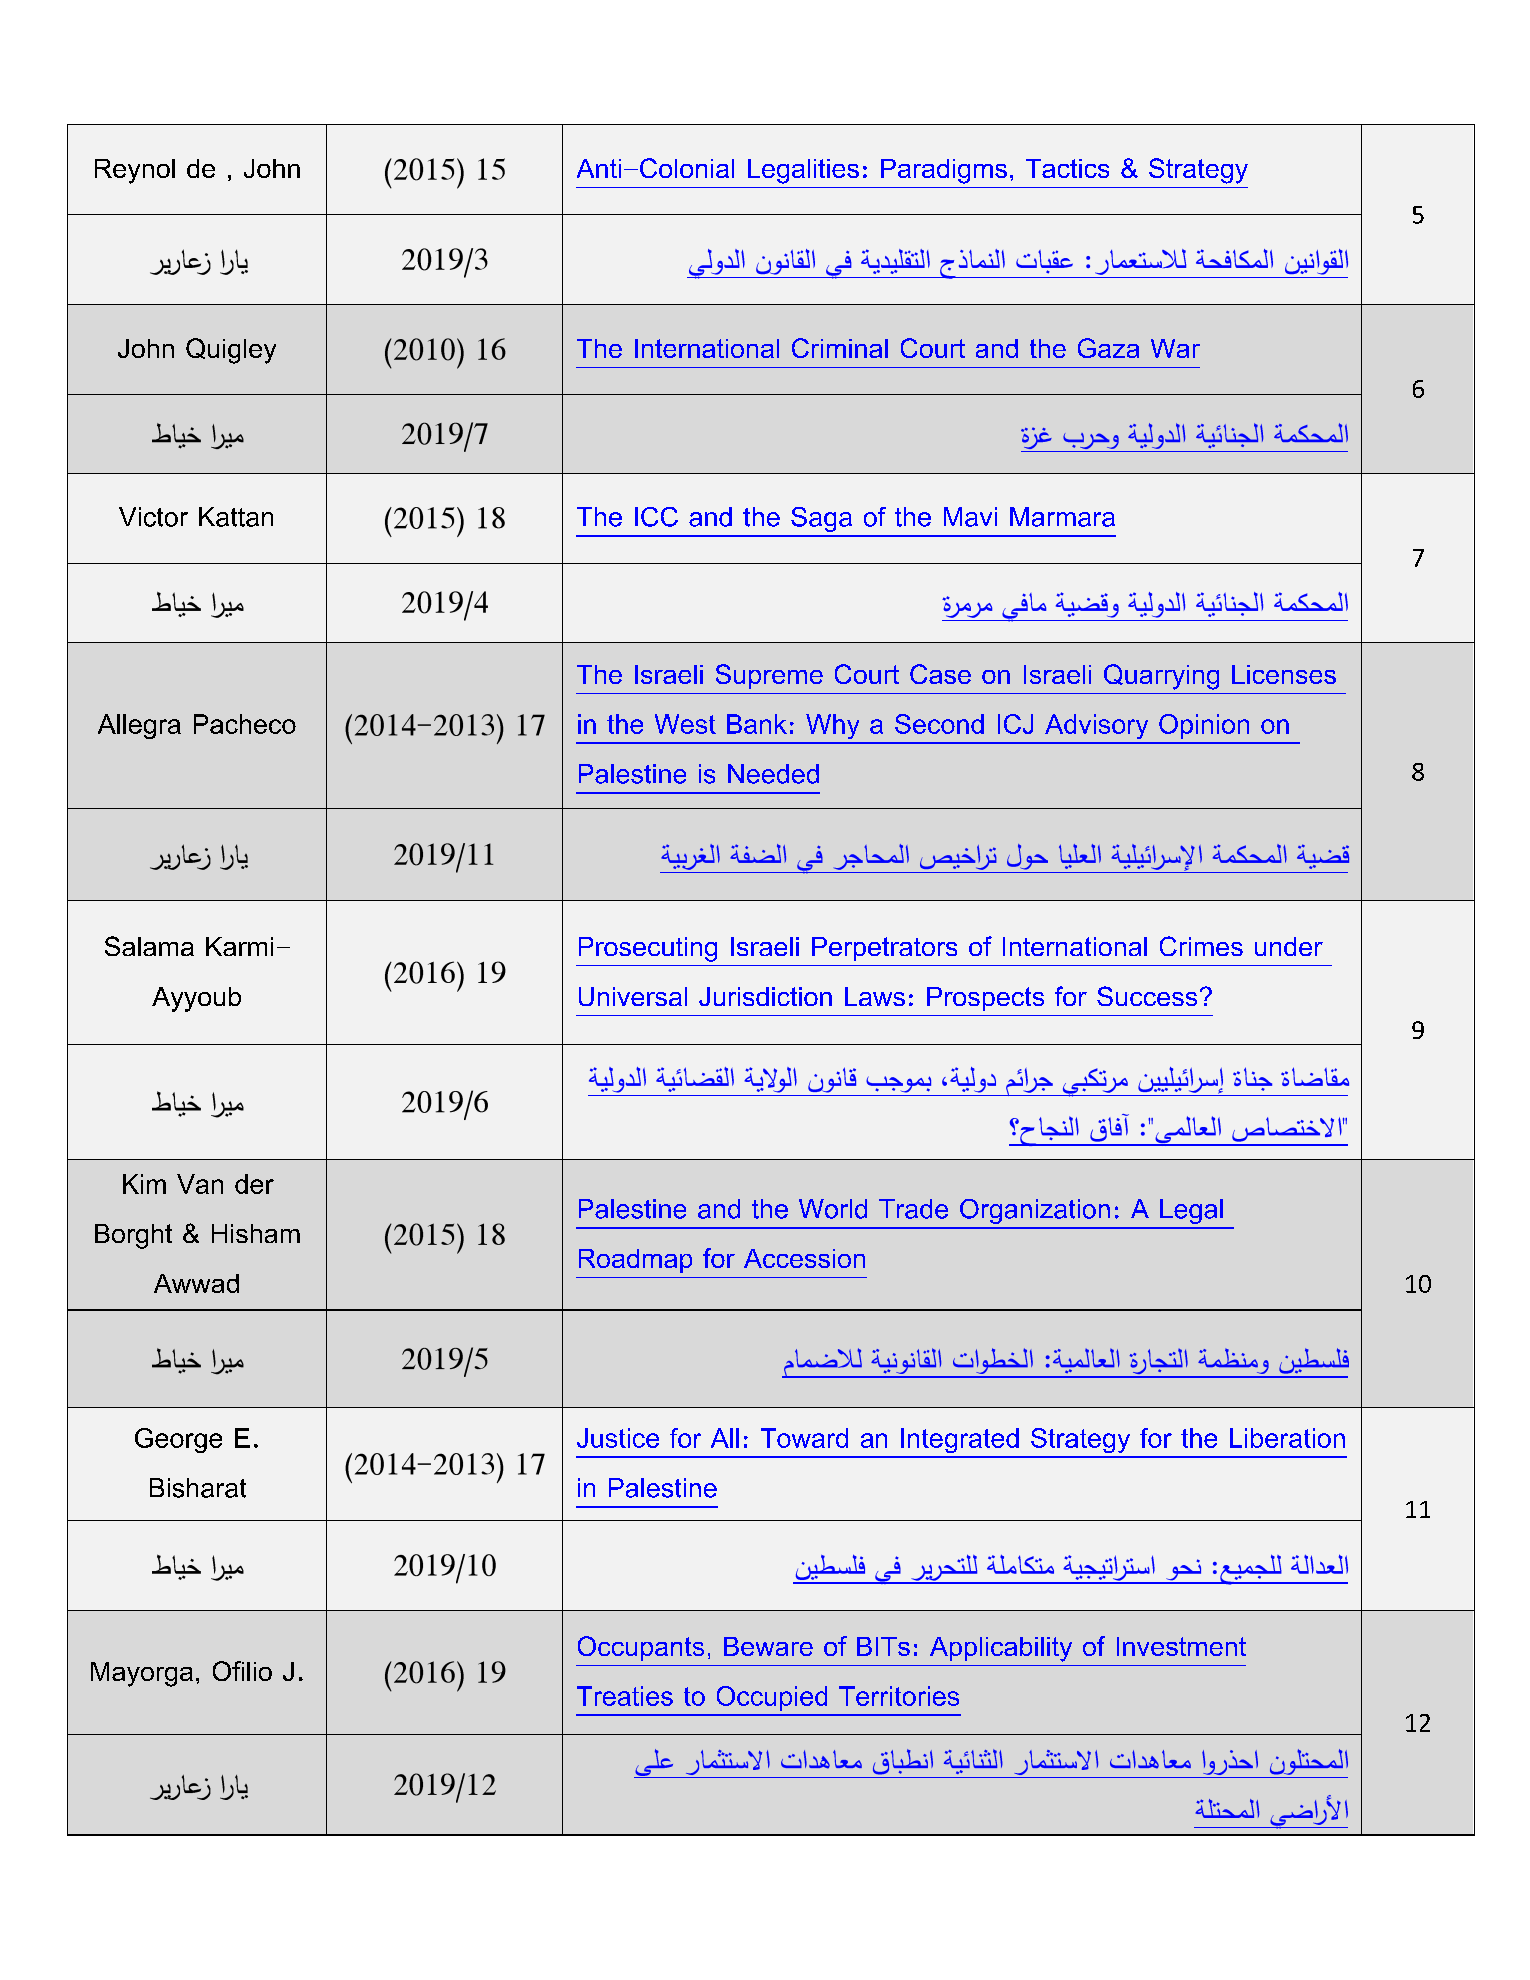 Image resolution: width=1530 pixels, height=1980 pixels. What do you see at coordinates (840, 348) in the screenshot?
I see `Criminal` at bounding box center [840, 348].
